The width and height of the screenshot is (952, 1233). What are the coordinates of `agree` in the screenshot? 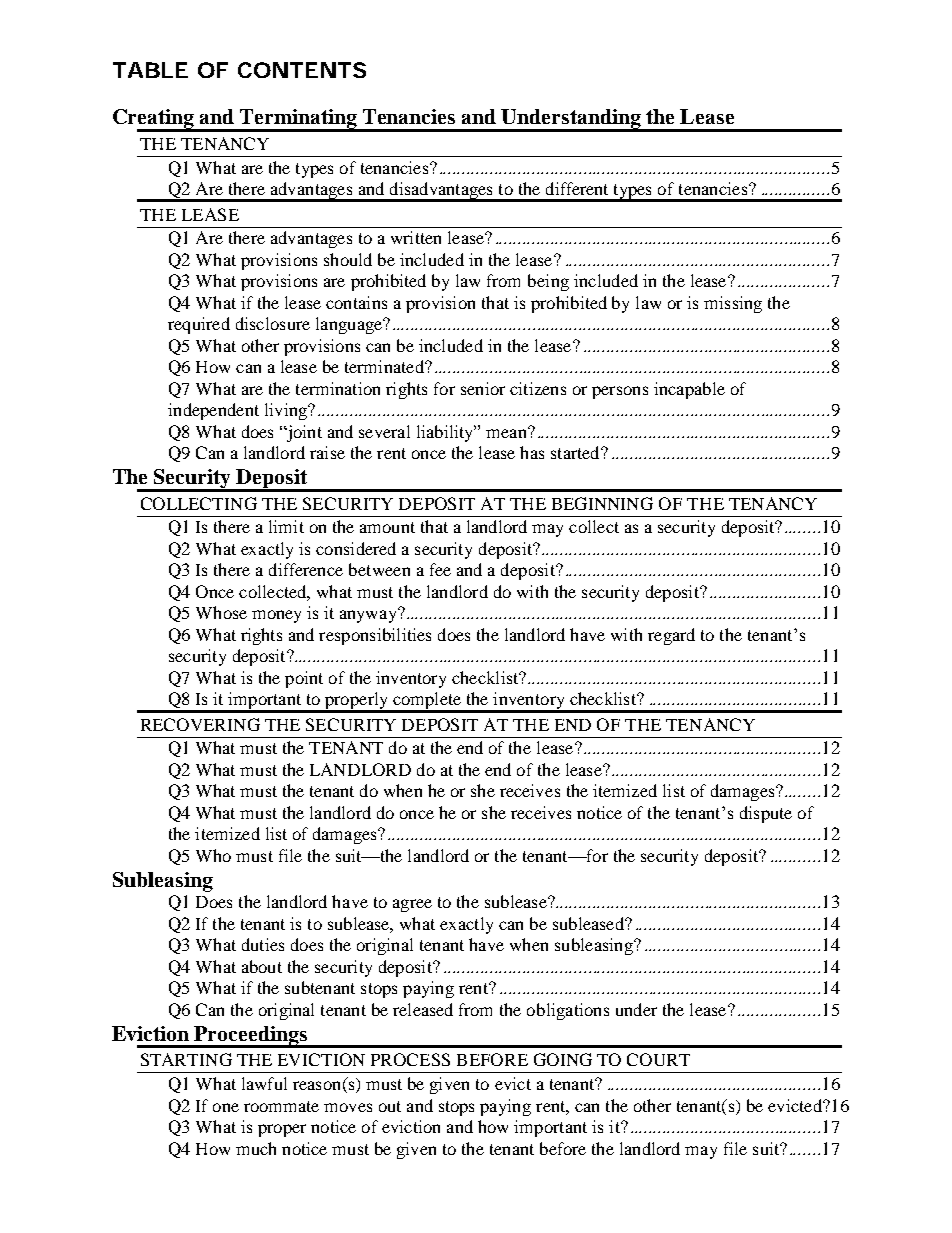 It's located at (412, 905).
